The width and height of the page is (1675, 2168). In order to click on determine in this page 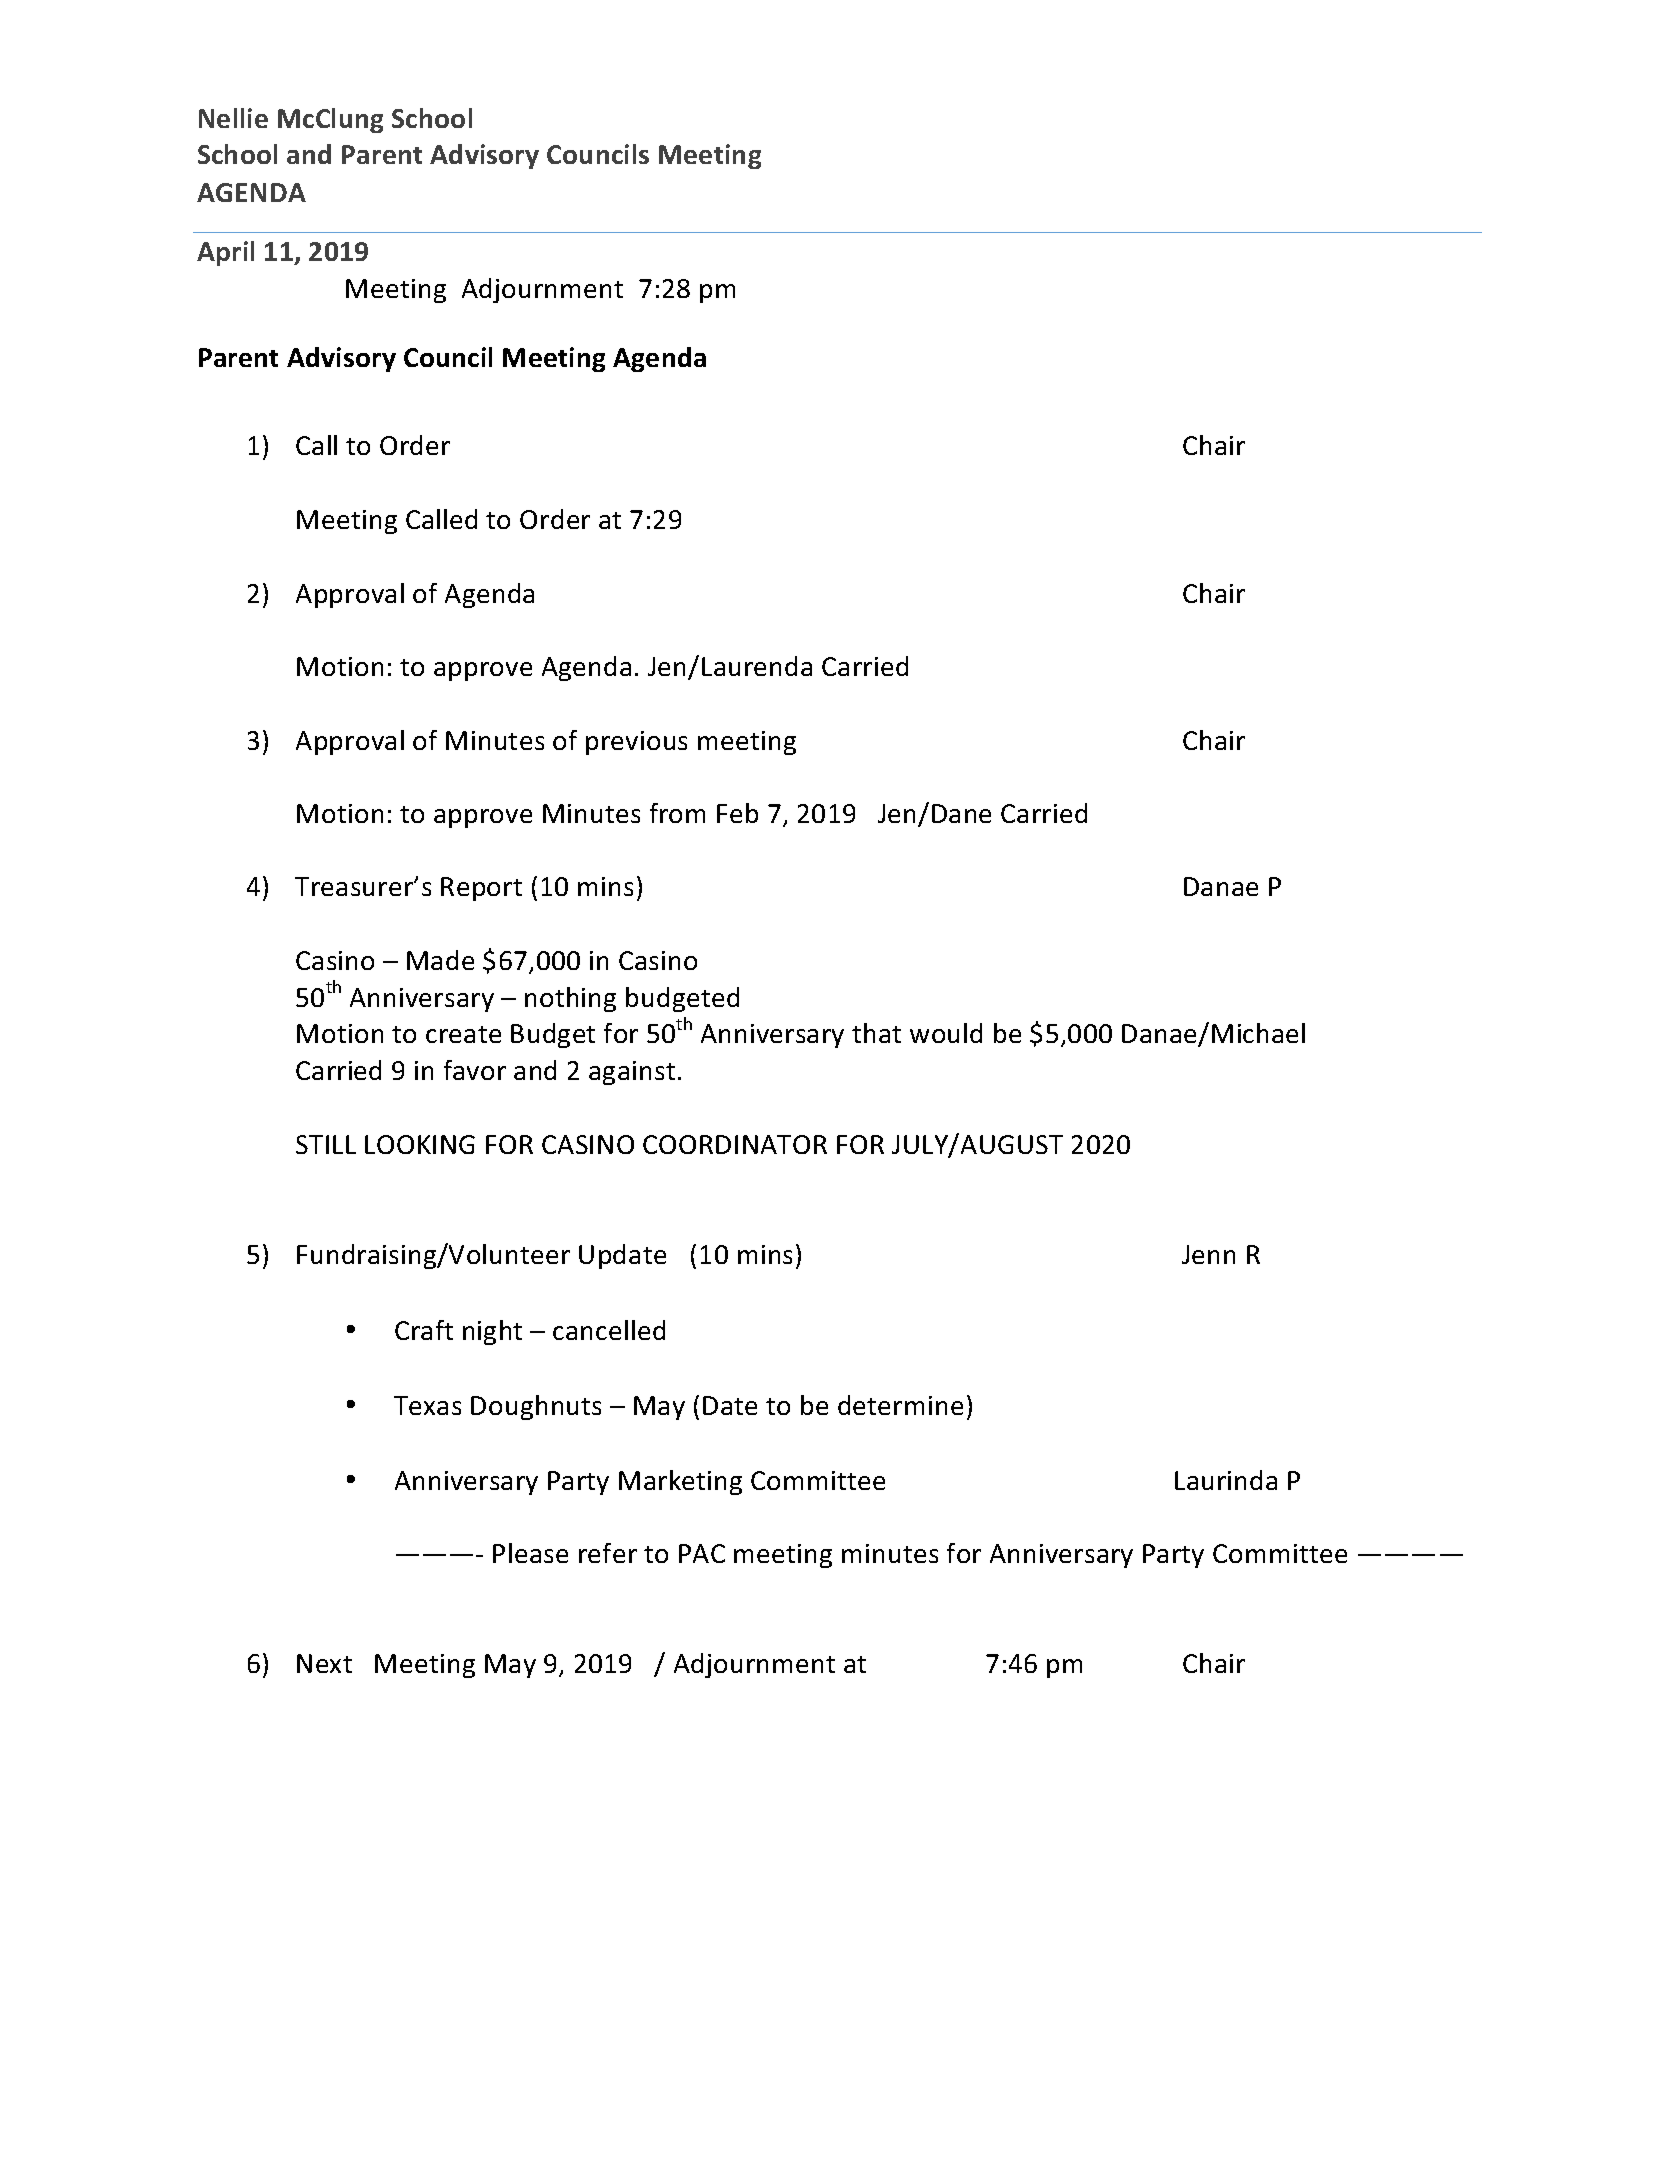, I will do `click(900, 1405)`.
